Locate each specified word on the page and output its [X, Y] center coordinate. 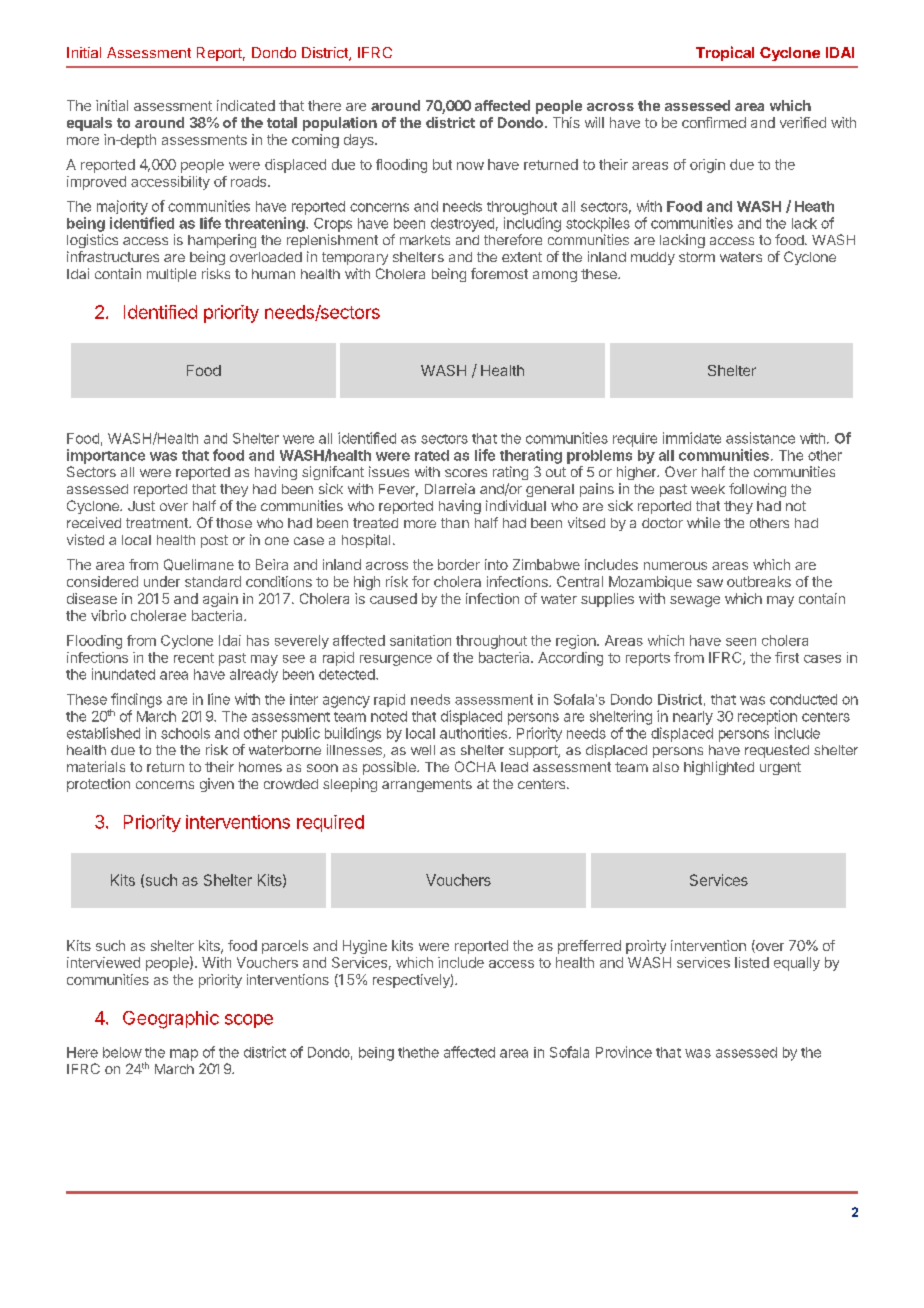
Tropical [725, 53]
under [162, 581]
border [459, 564]
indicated [246, 105]
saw [710, 583]
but [442, 164]
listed [752, 962]
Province [624, 1052]
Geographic [171, 1020]
